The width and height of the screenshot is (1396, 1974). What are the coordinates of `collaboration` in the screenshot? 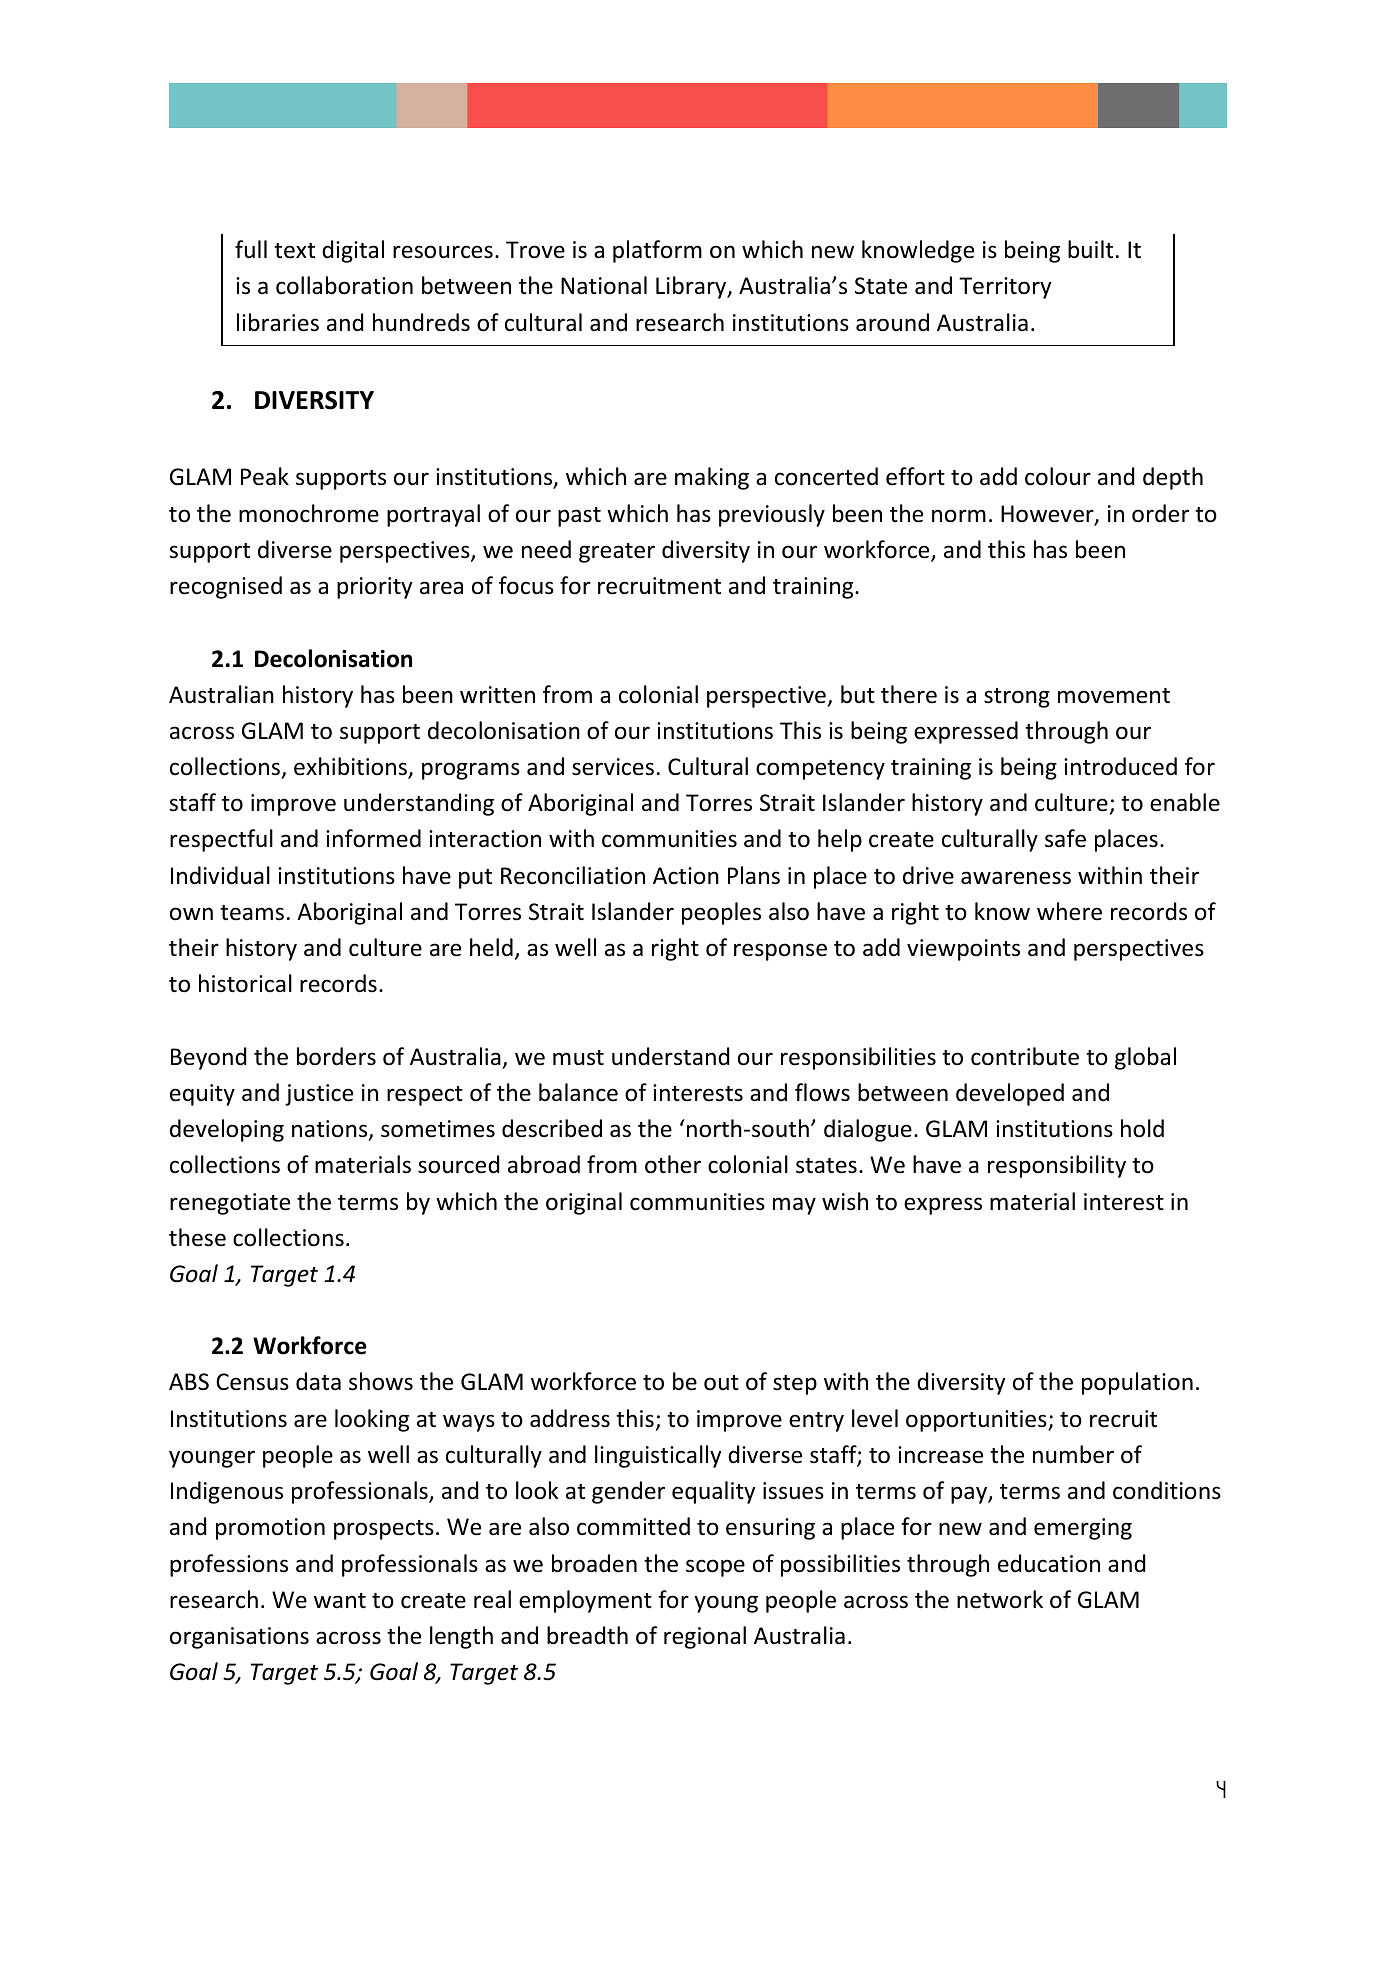 It's located at (344, 285).
